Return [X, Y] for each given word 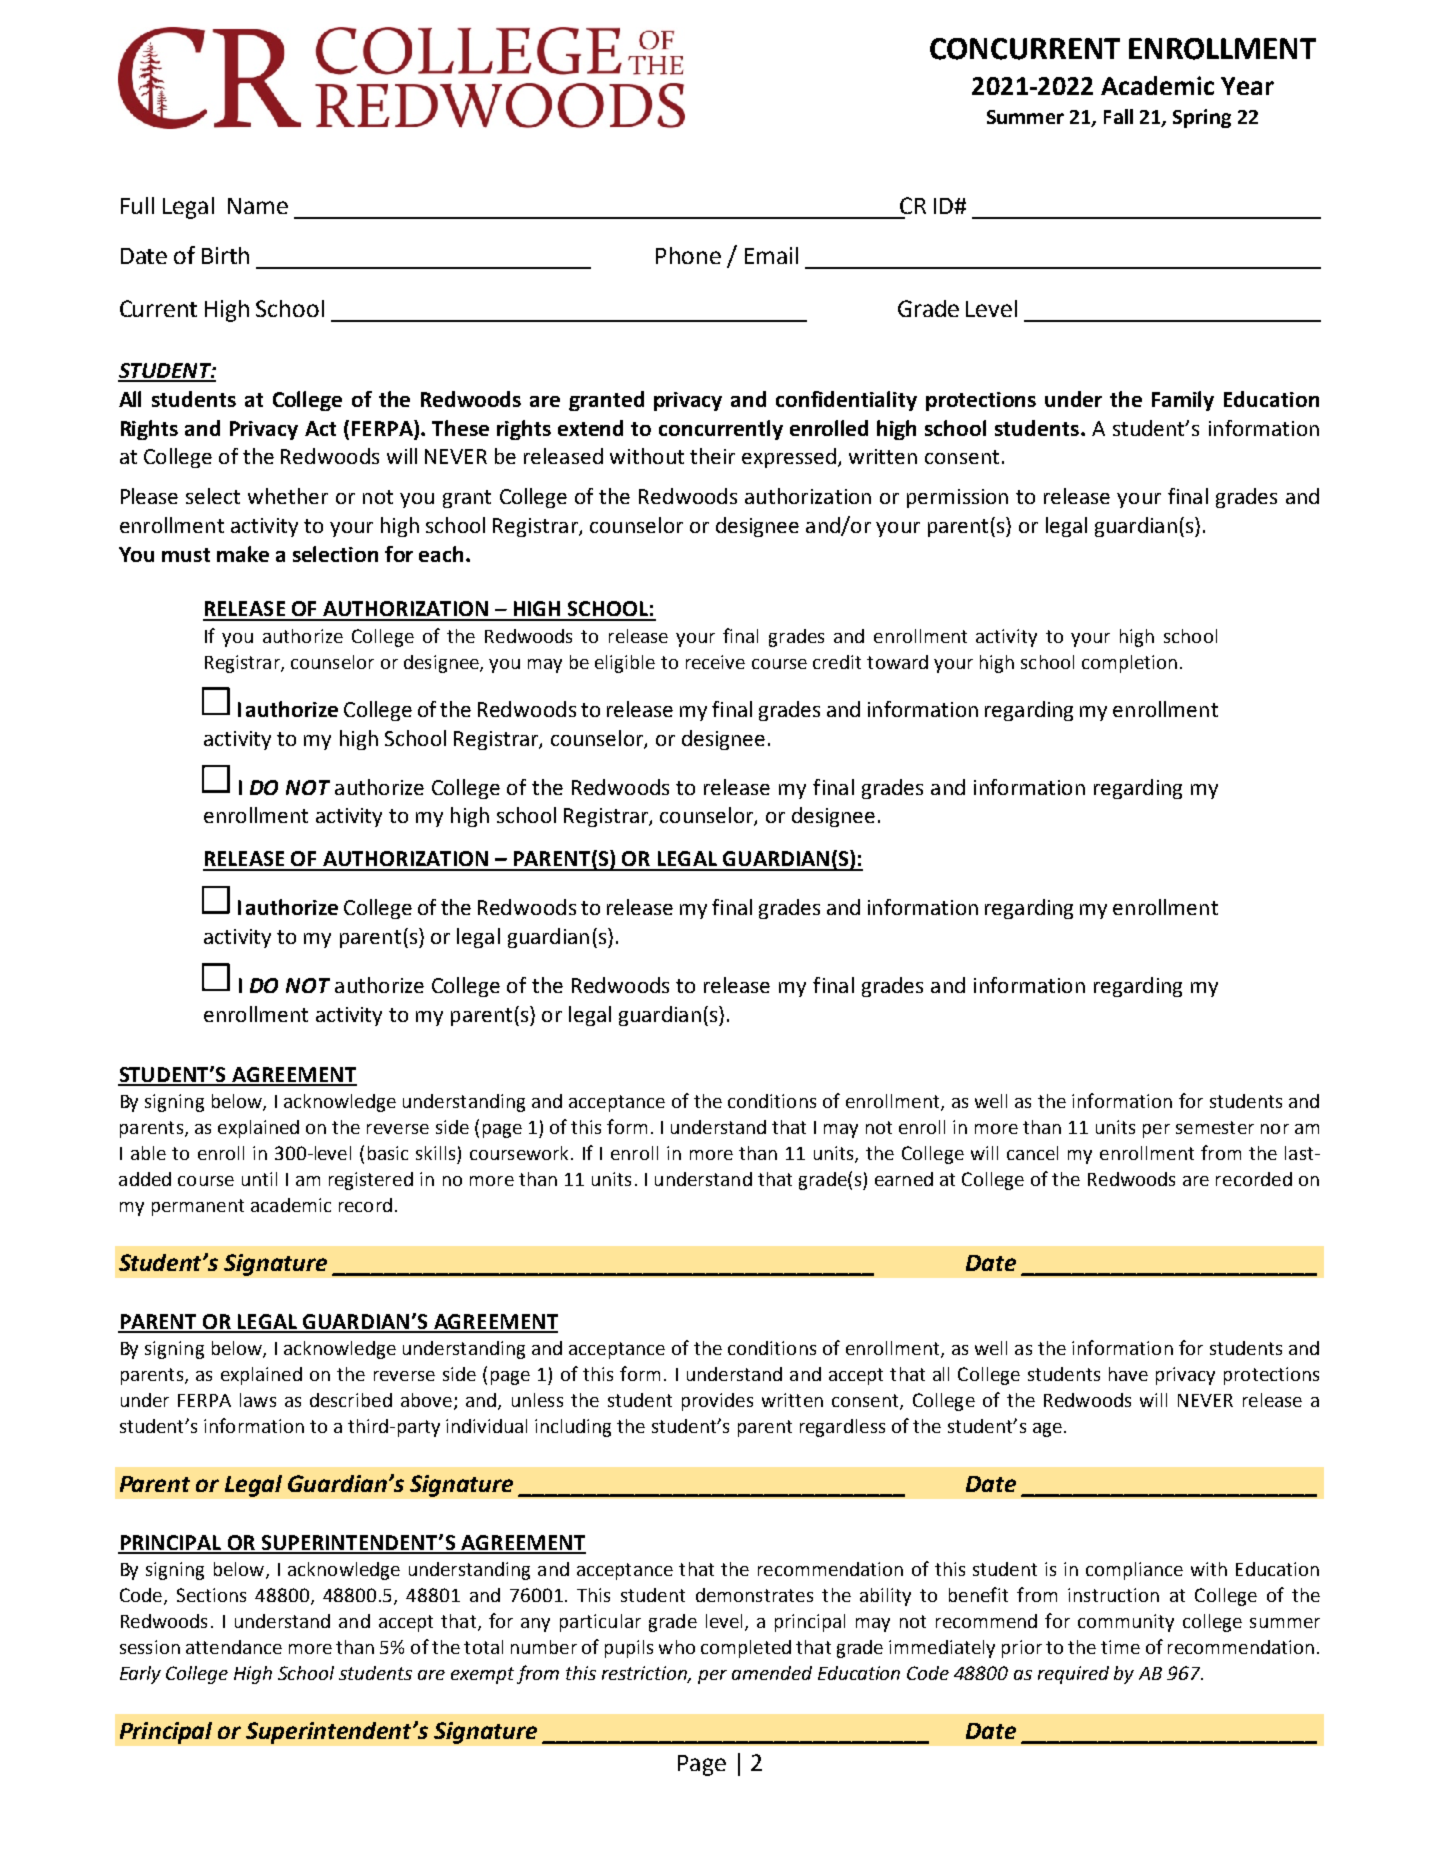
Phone [688, 255]
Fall [1118, 116]
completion [1129, 664]
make [243, 554]
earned [904, 1179]
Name [258, 206]
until [259, 1179]
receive [715, 662]
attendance [234, 1647]
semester [1215, 1127]
